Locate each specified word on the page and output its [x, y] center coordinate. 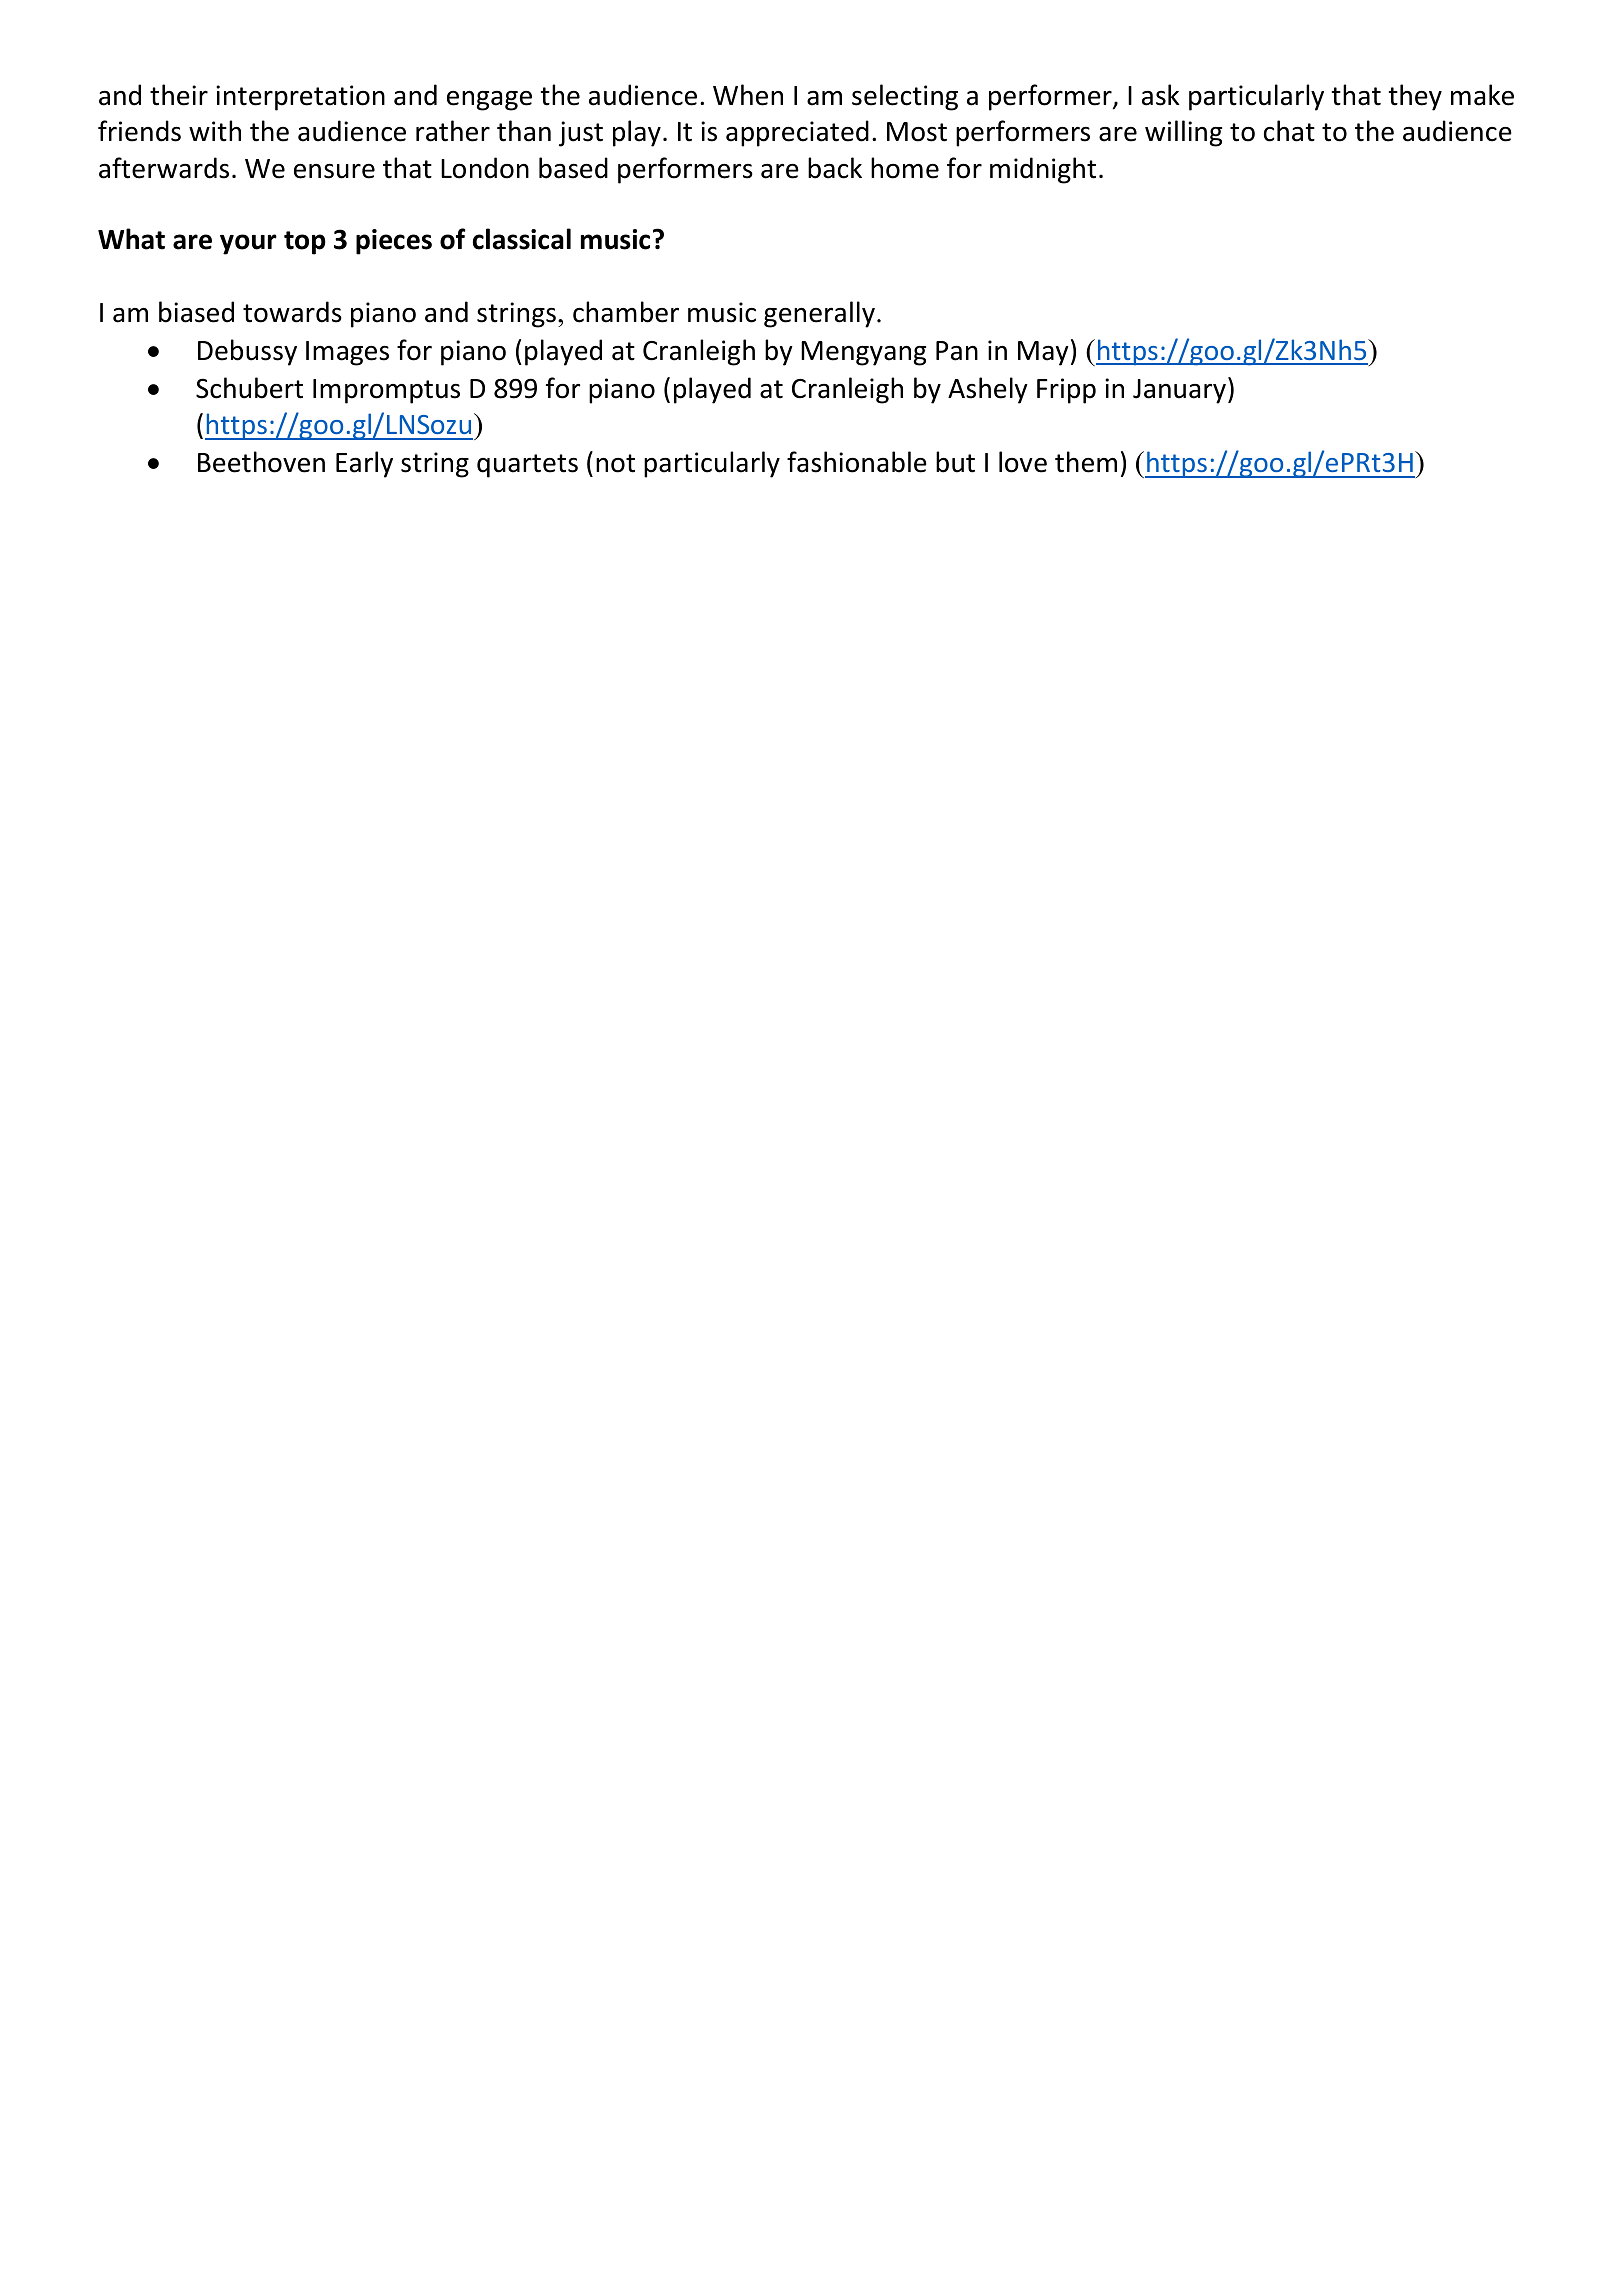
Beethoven [261, 462]
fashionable [857, 462]
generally [819, 314]
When [748, 95]
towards [292, 312]
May [1043, 353]
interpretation [300, 98]
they [1415, 97]
